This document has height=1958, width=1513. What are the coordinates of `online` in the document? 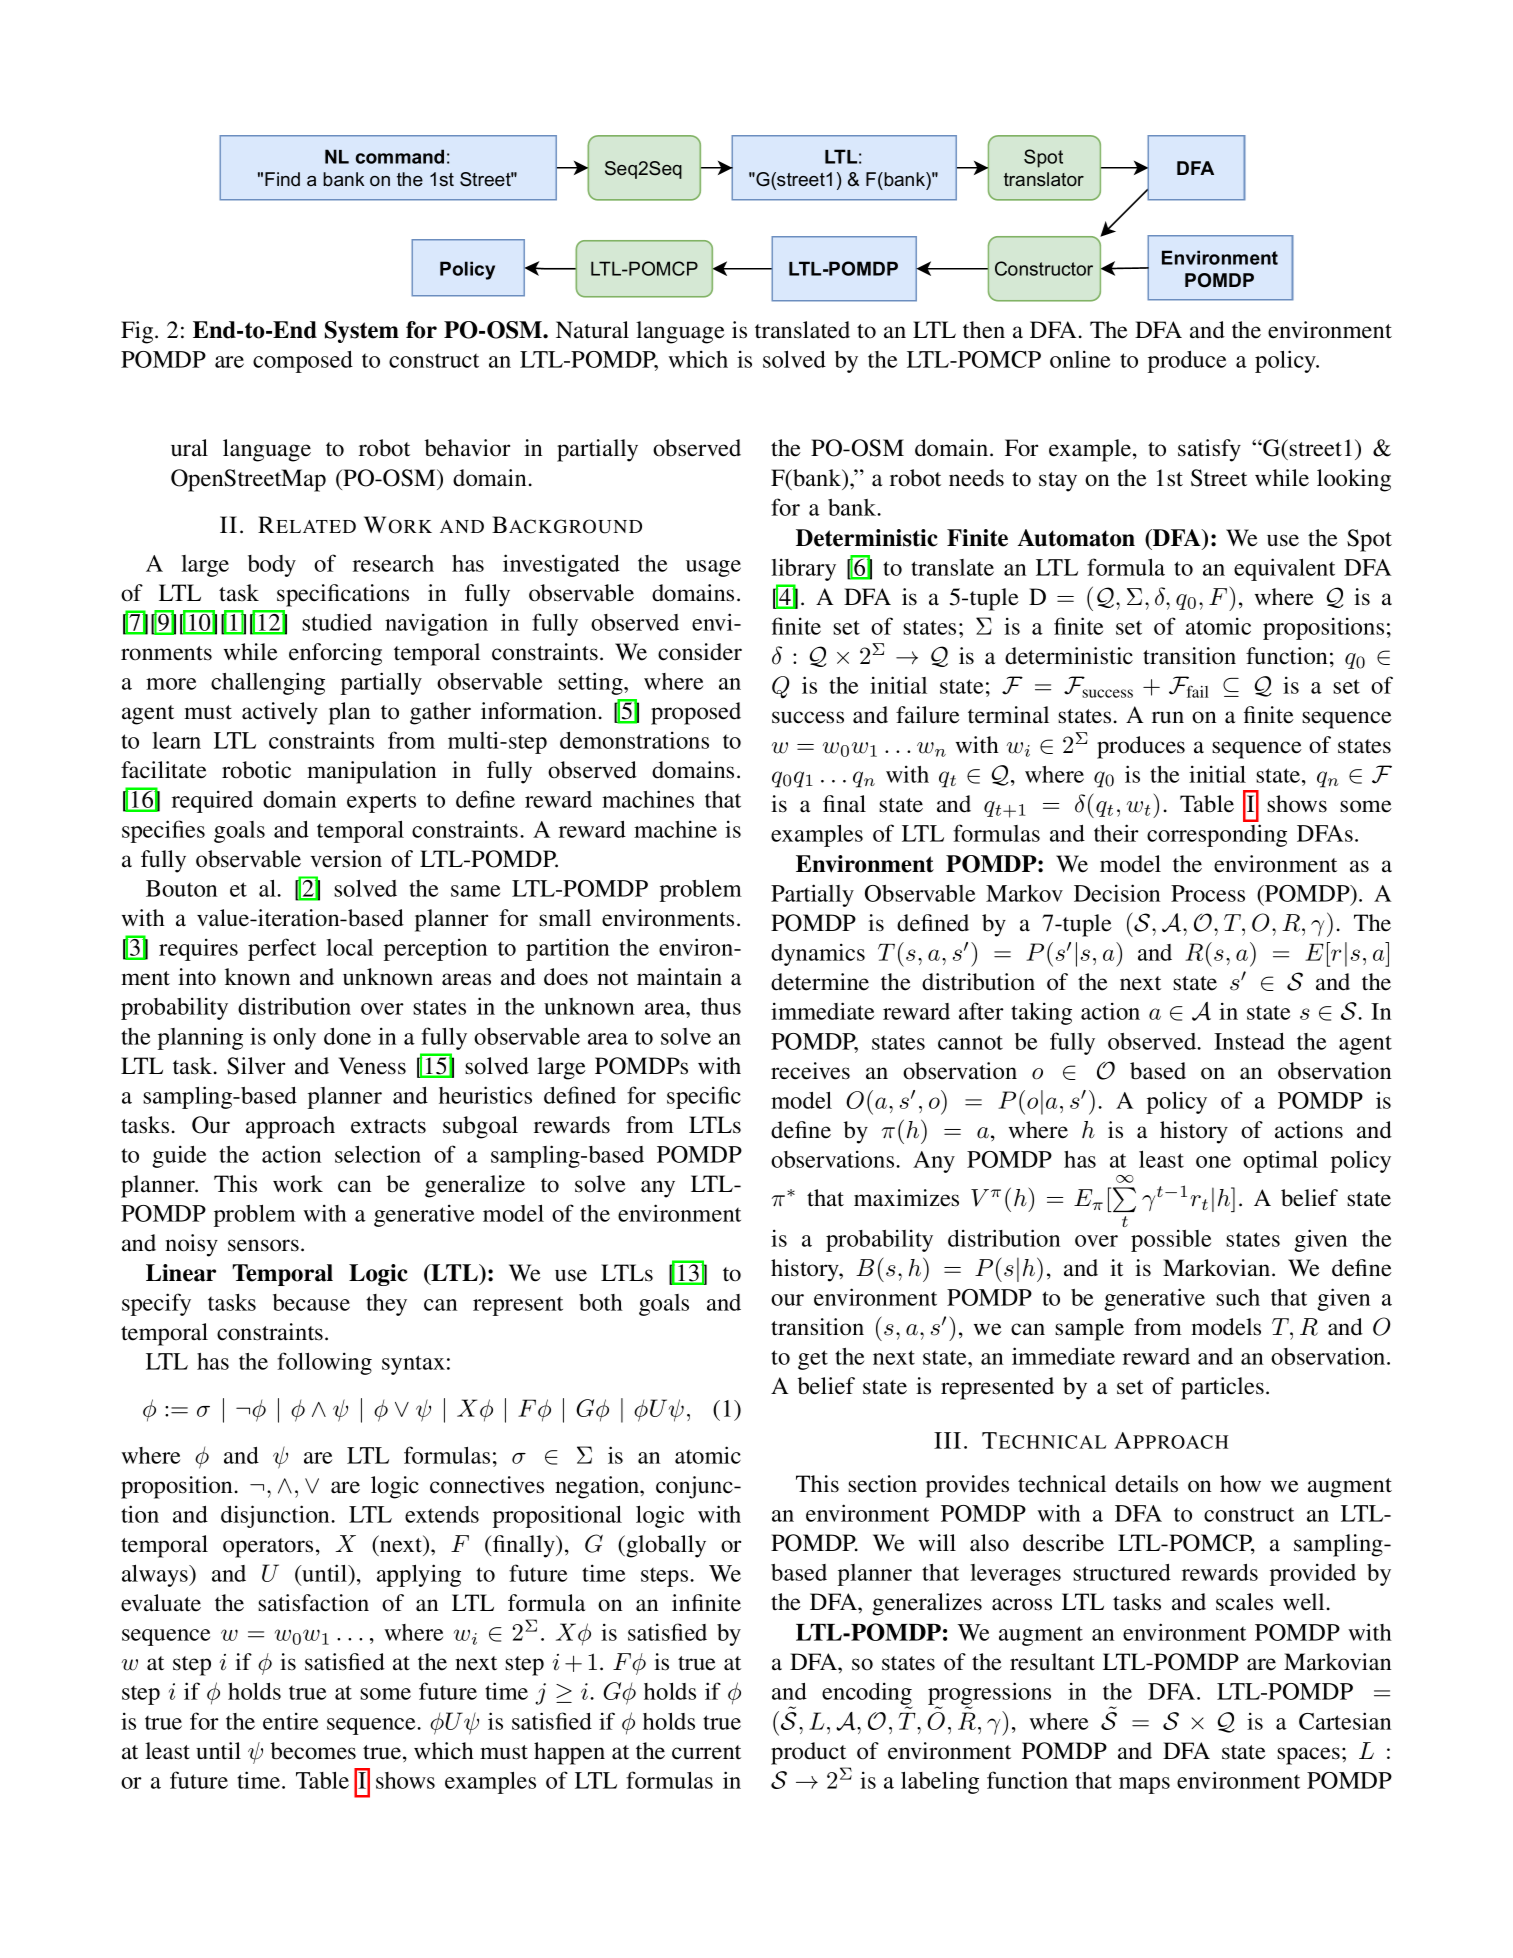 It's located at (1080, 359).
